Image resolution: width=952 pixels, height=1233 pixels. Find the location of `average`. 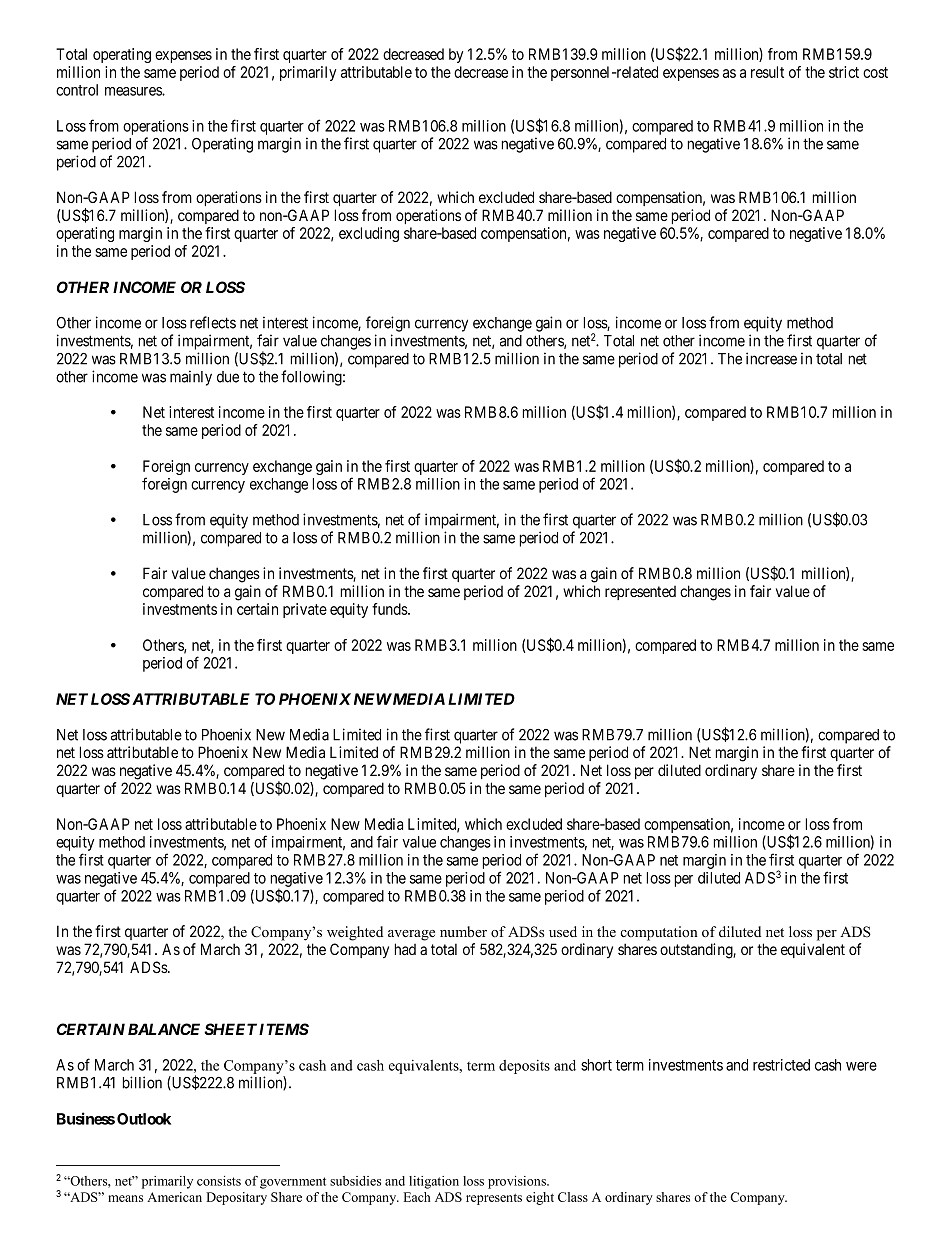

average is located at coordinates (411, 935).
